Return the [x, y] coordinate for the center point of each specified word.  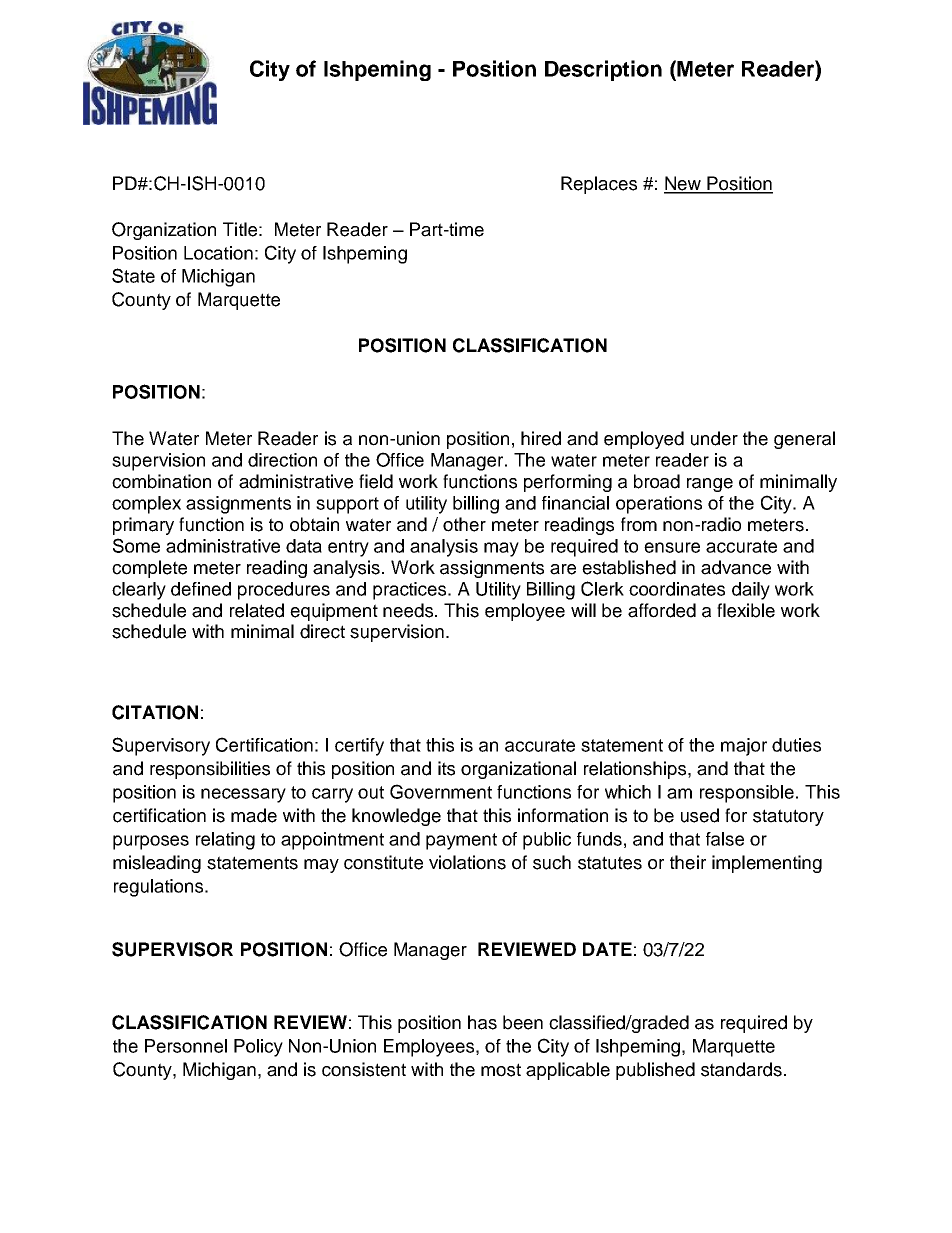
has [482, 1022]
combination [161, 481]
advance [736, 567]
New [684, 184]
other [464, 524]
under [714, 438]
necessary [243, 795]
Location [218, 253]
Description [603, 70]
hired [541, 438]
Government [441, 791]
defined [201, 589]
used [700, 815]
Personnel [186, 1046]
